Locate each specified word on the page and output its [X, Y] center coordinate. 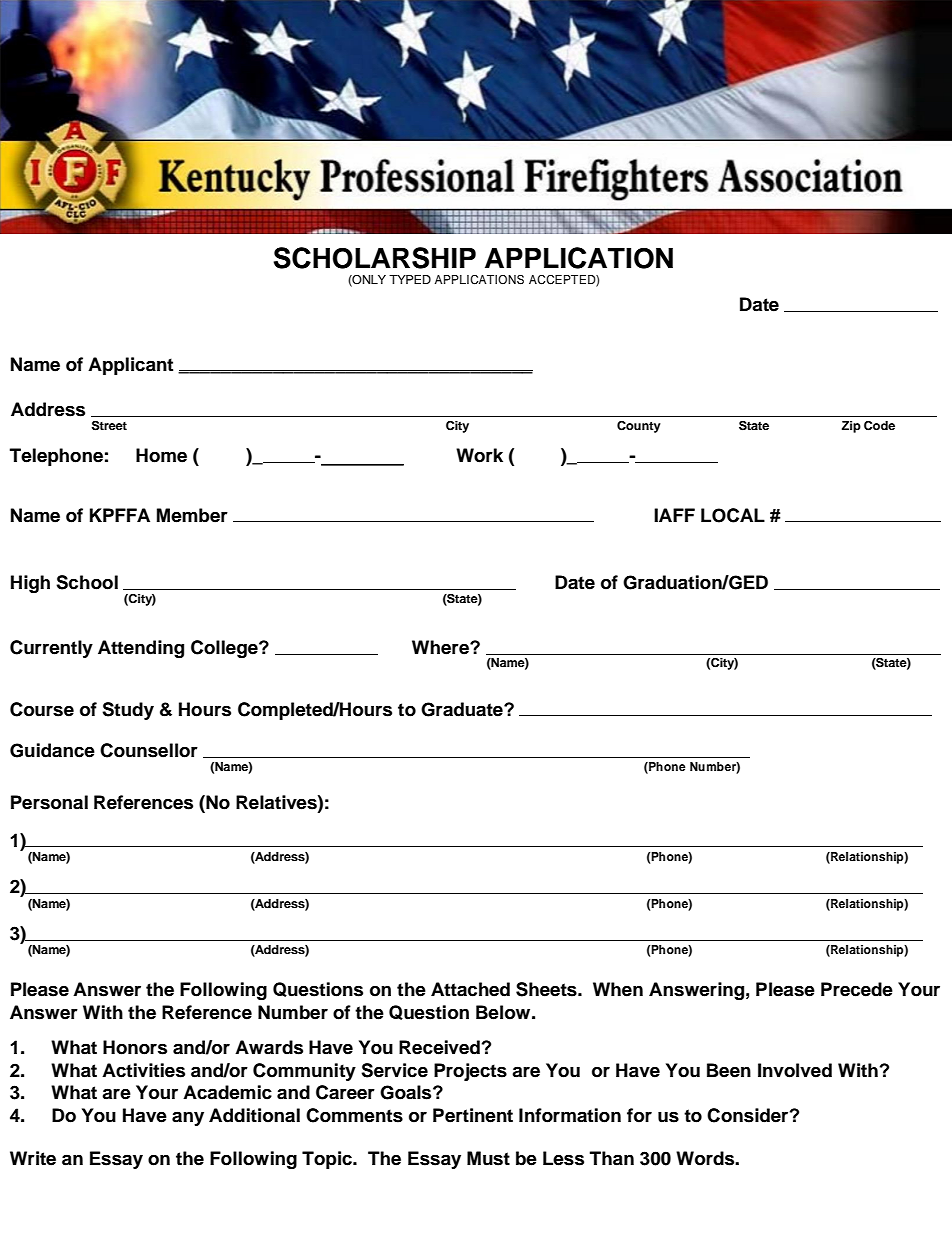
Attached [470, 989]
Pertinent [473, 1115]
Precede [857, 989]
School [87, 582]
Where [441, 647]
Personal [49, 802]
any [188, 1118]
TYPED [410, 279]
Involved [795, 1070]
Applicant [130, 366]
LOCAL [733, 515]
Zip [851, 427]
